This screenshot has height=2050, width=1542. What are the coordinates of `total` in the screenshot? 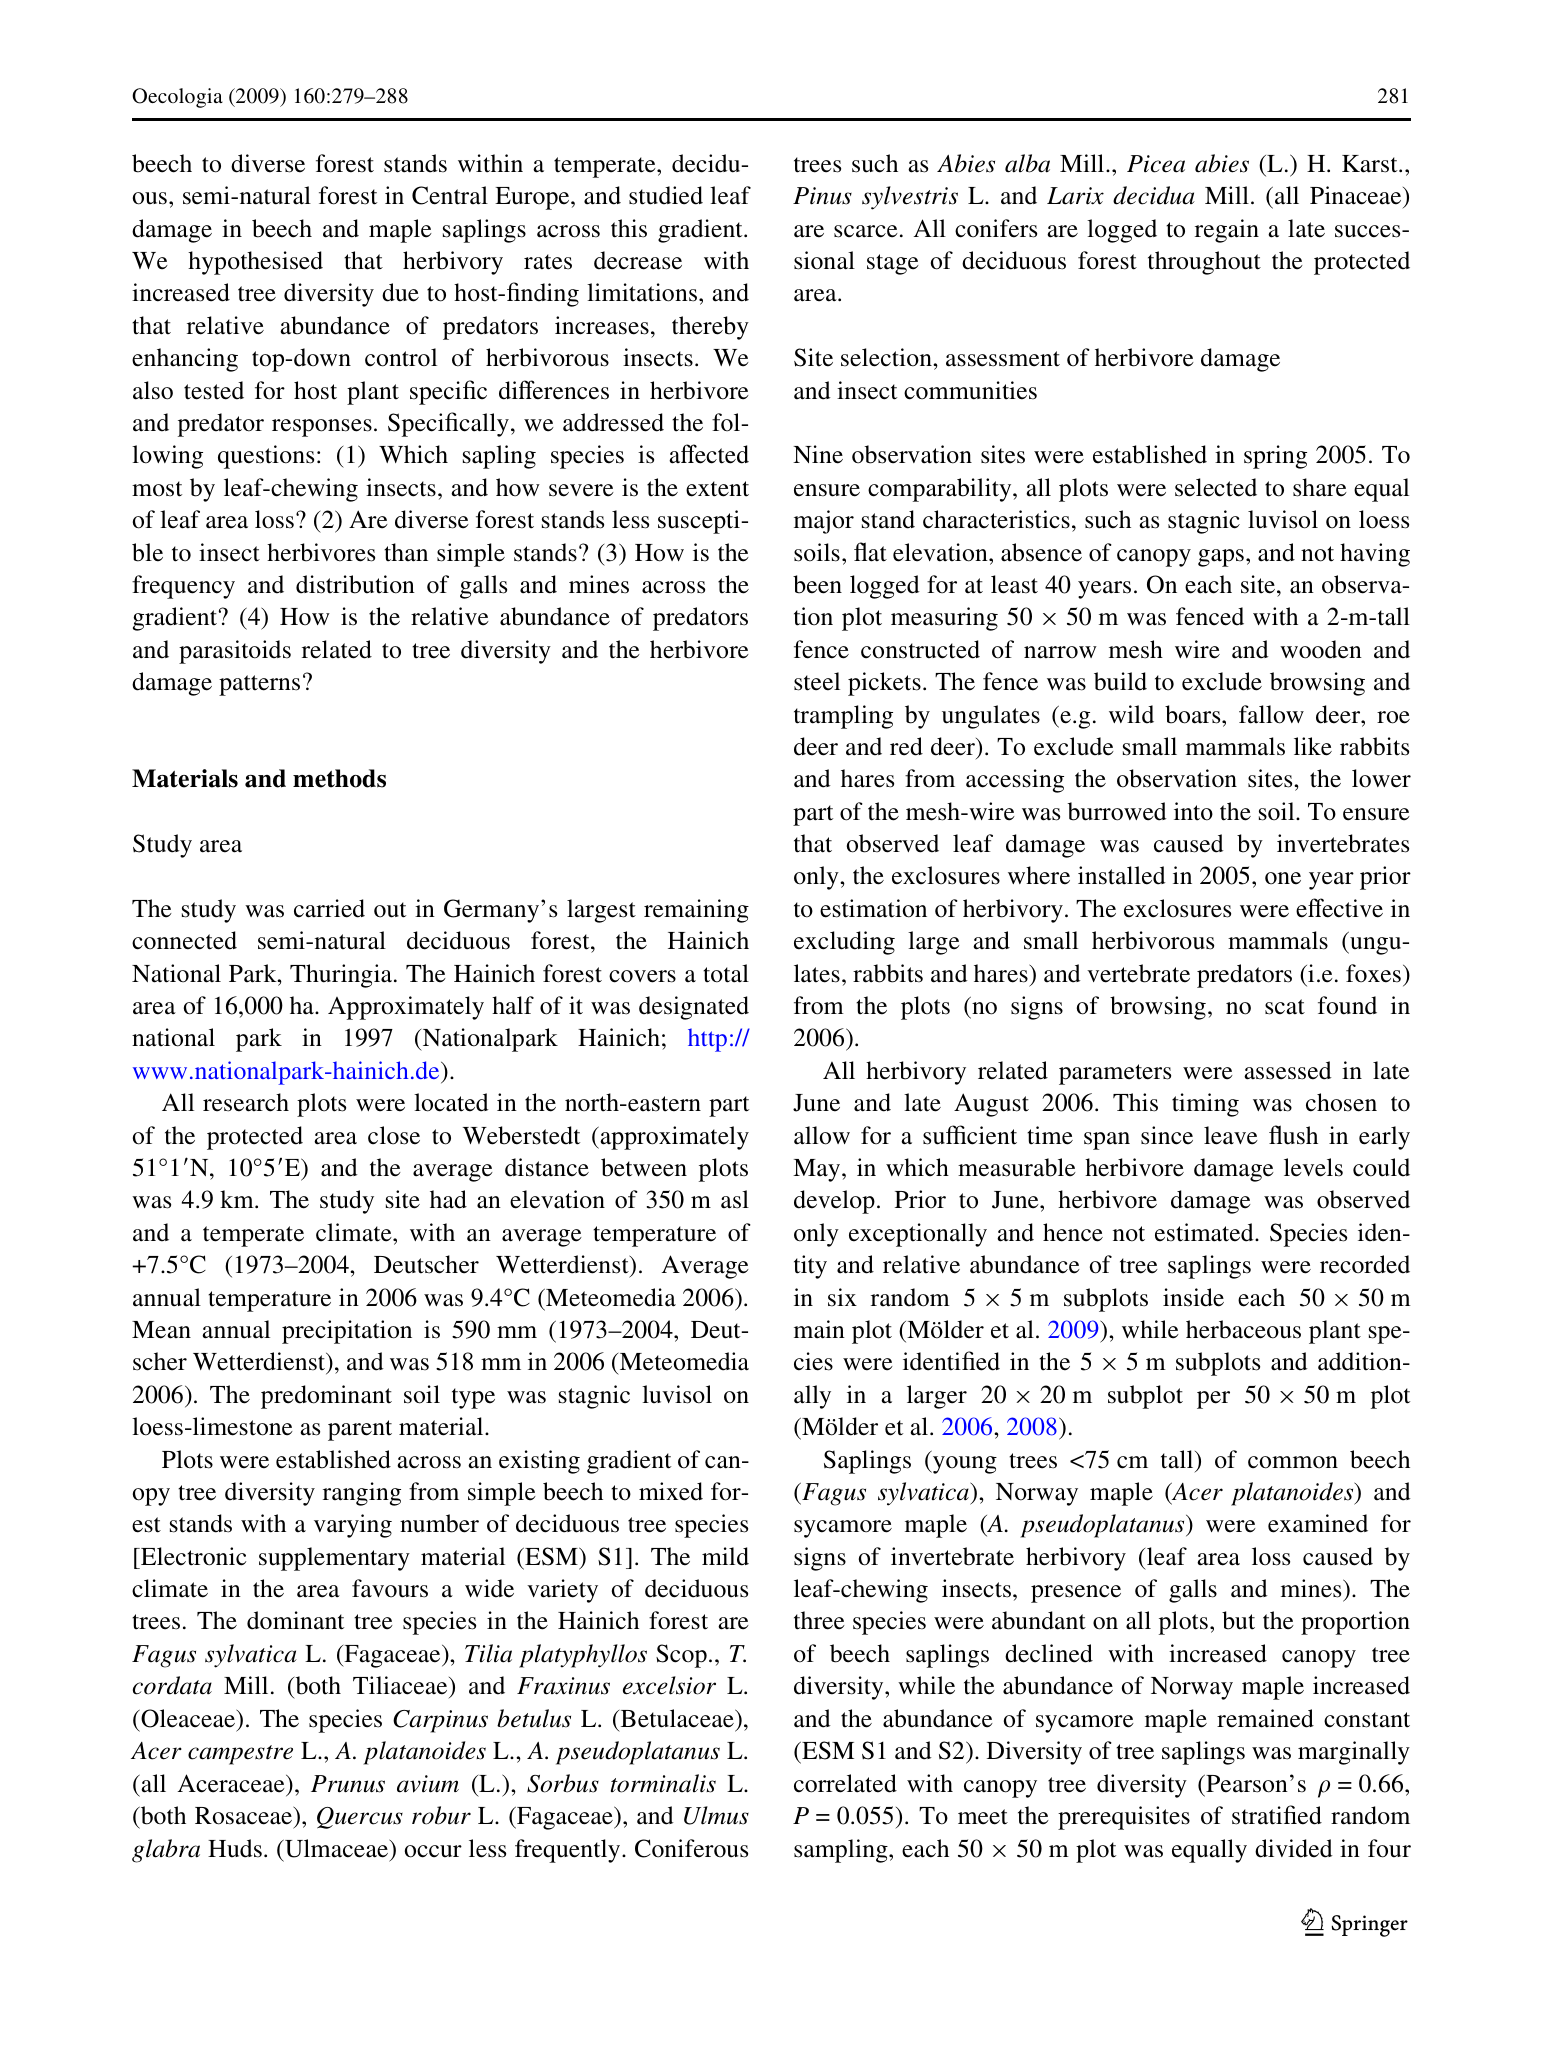 It's located at (726, 973).
